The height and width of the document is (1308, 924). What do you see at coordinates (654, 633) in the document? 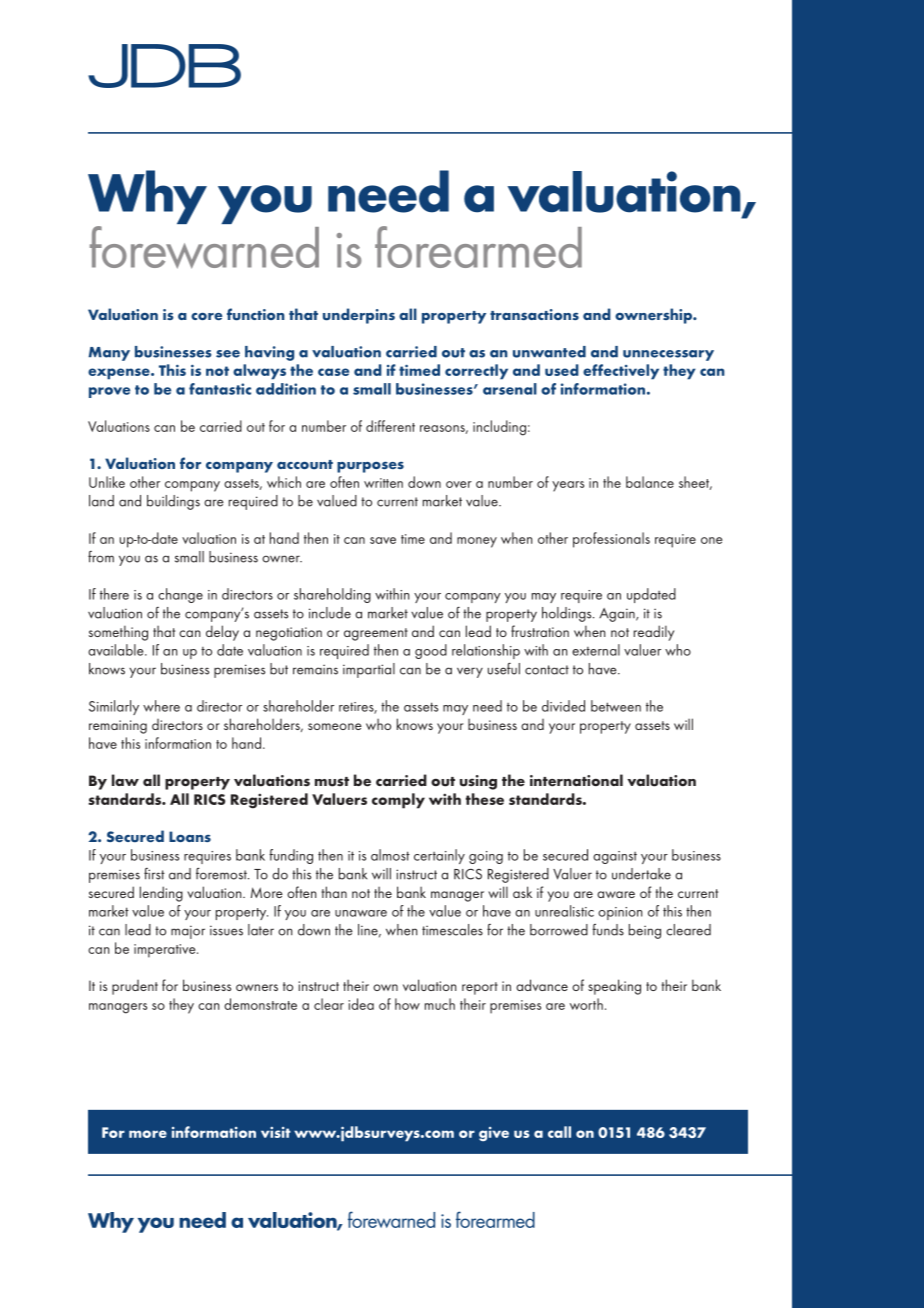
I see `readily` at bounding box center [654, 633].
